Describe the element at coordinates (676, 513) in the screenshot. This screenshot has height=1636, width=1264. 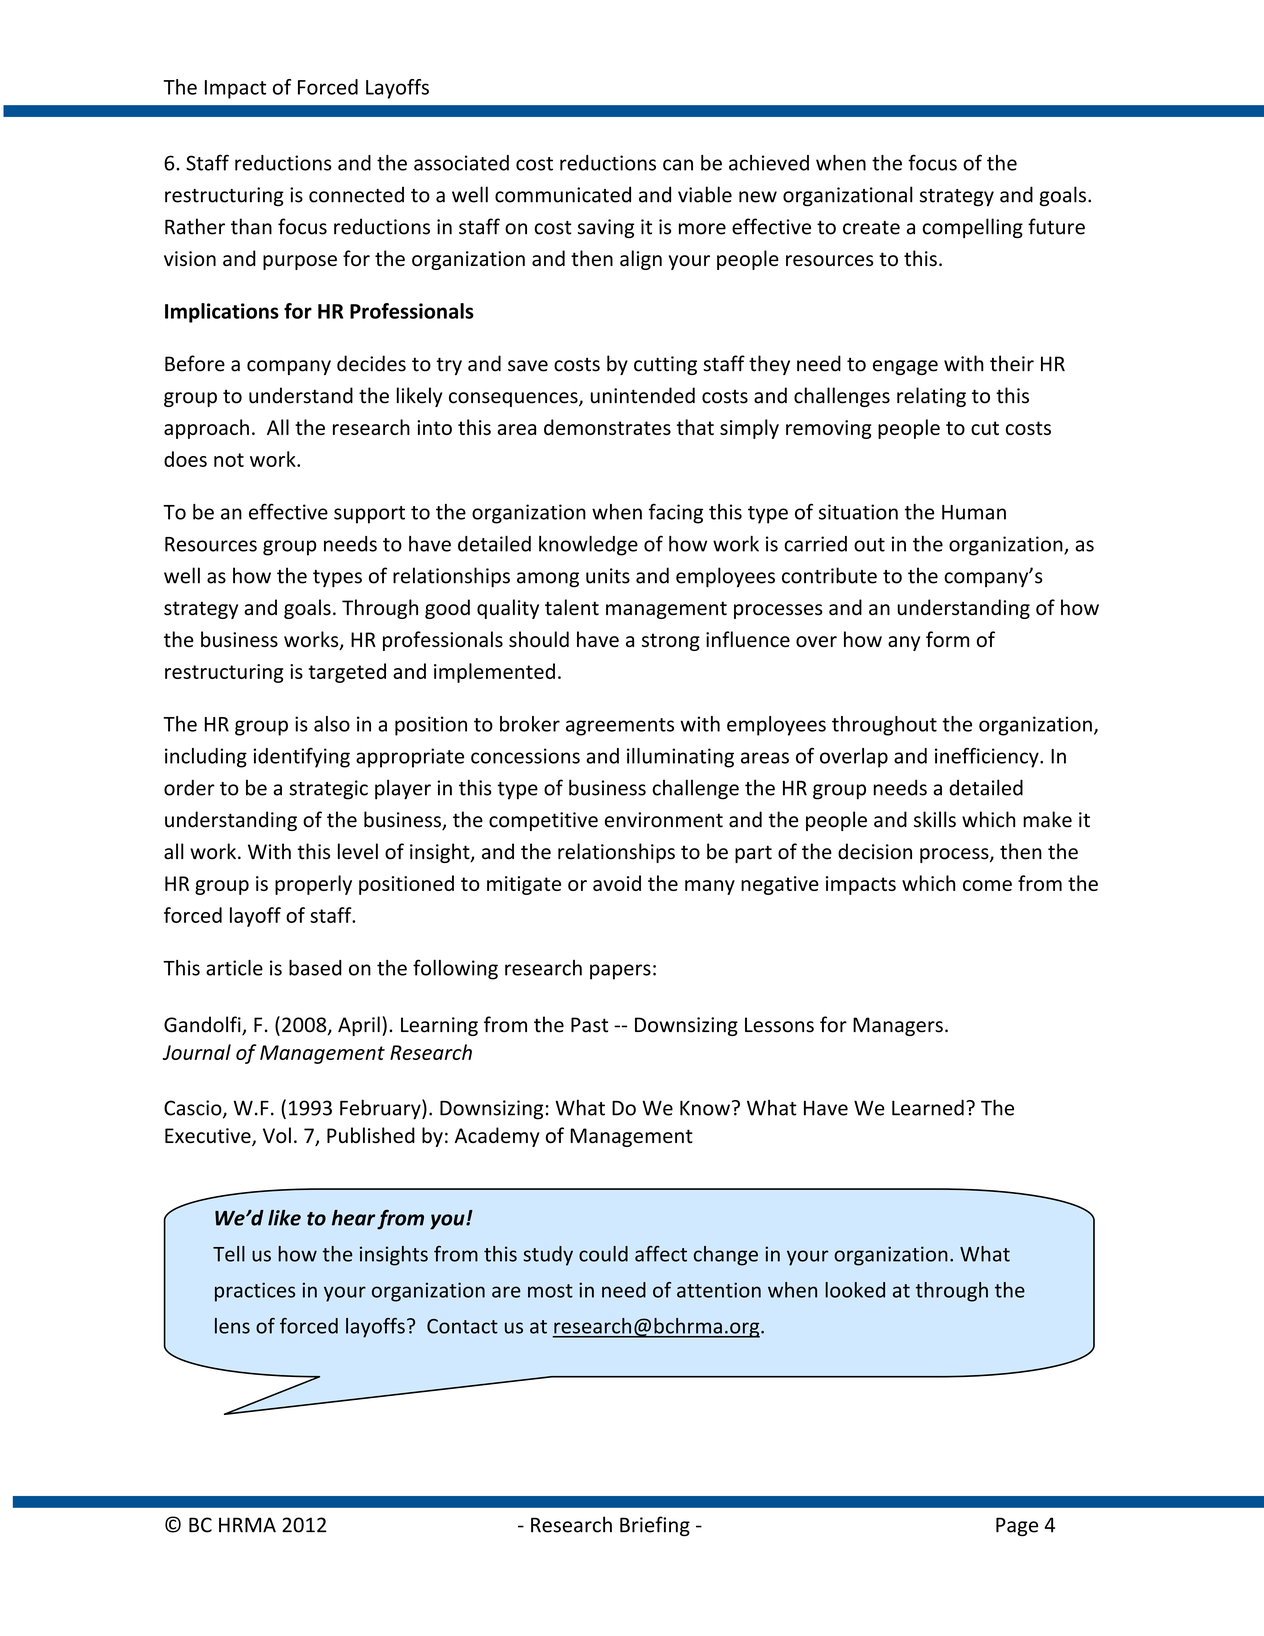
I see `facing` at that location.
